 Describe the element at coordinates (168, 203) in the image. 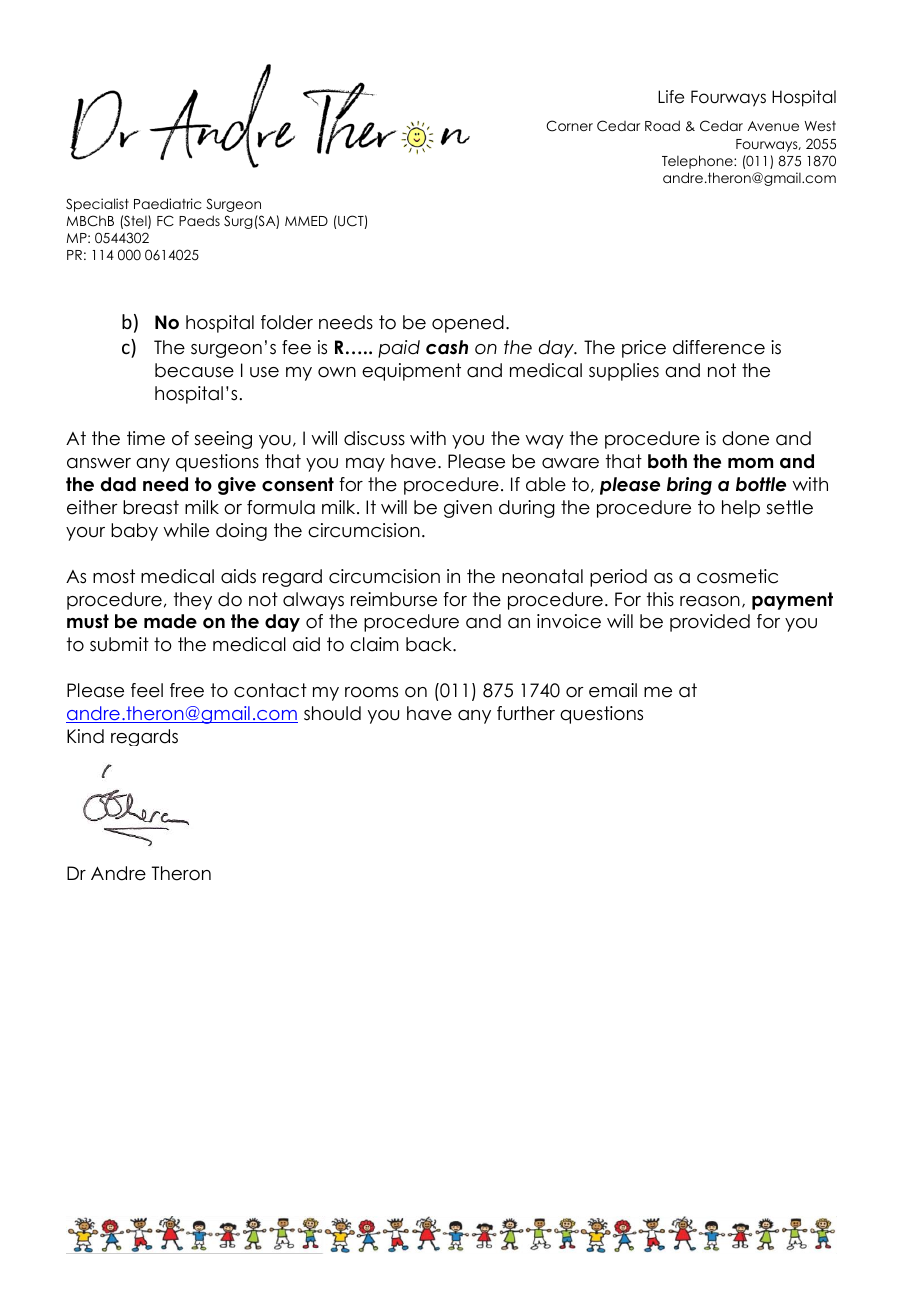

I see `Paediatric` at that location.
